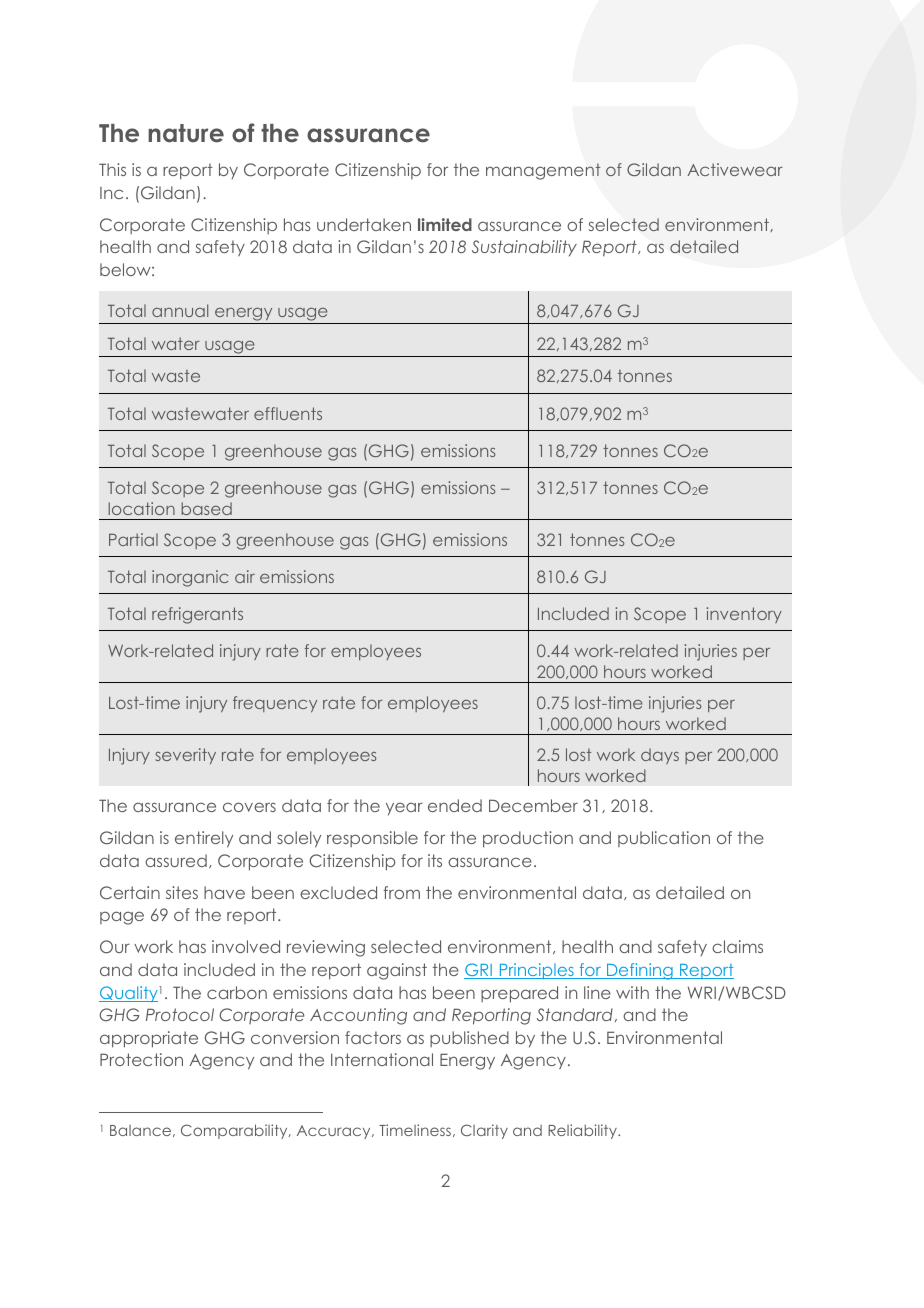  I want to click on based, so click(206, 508).
